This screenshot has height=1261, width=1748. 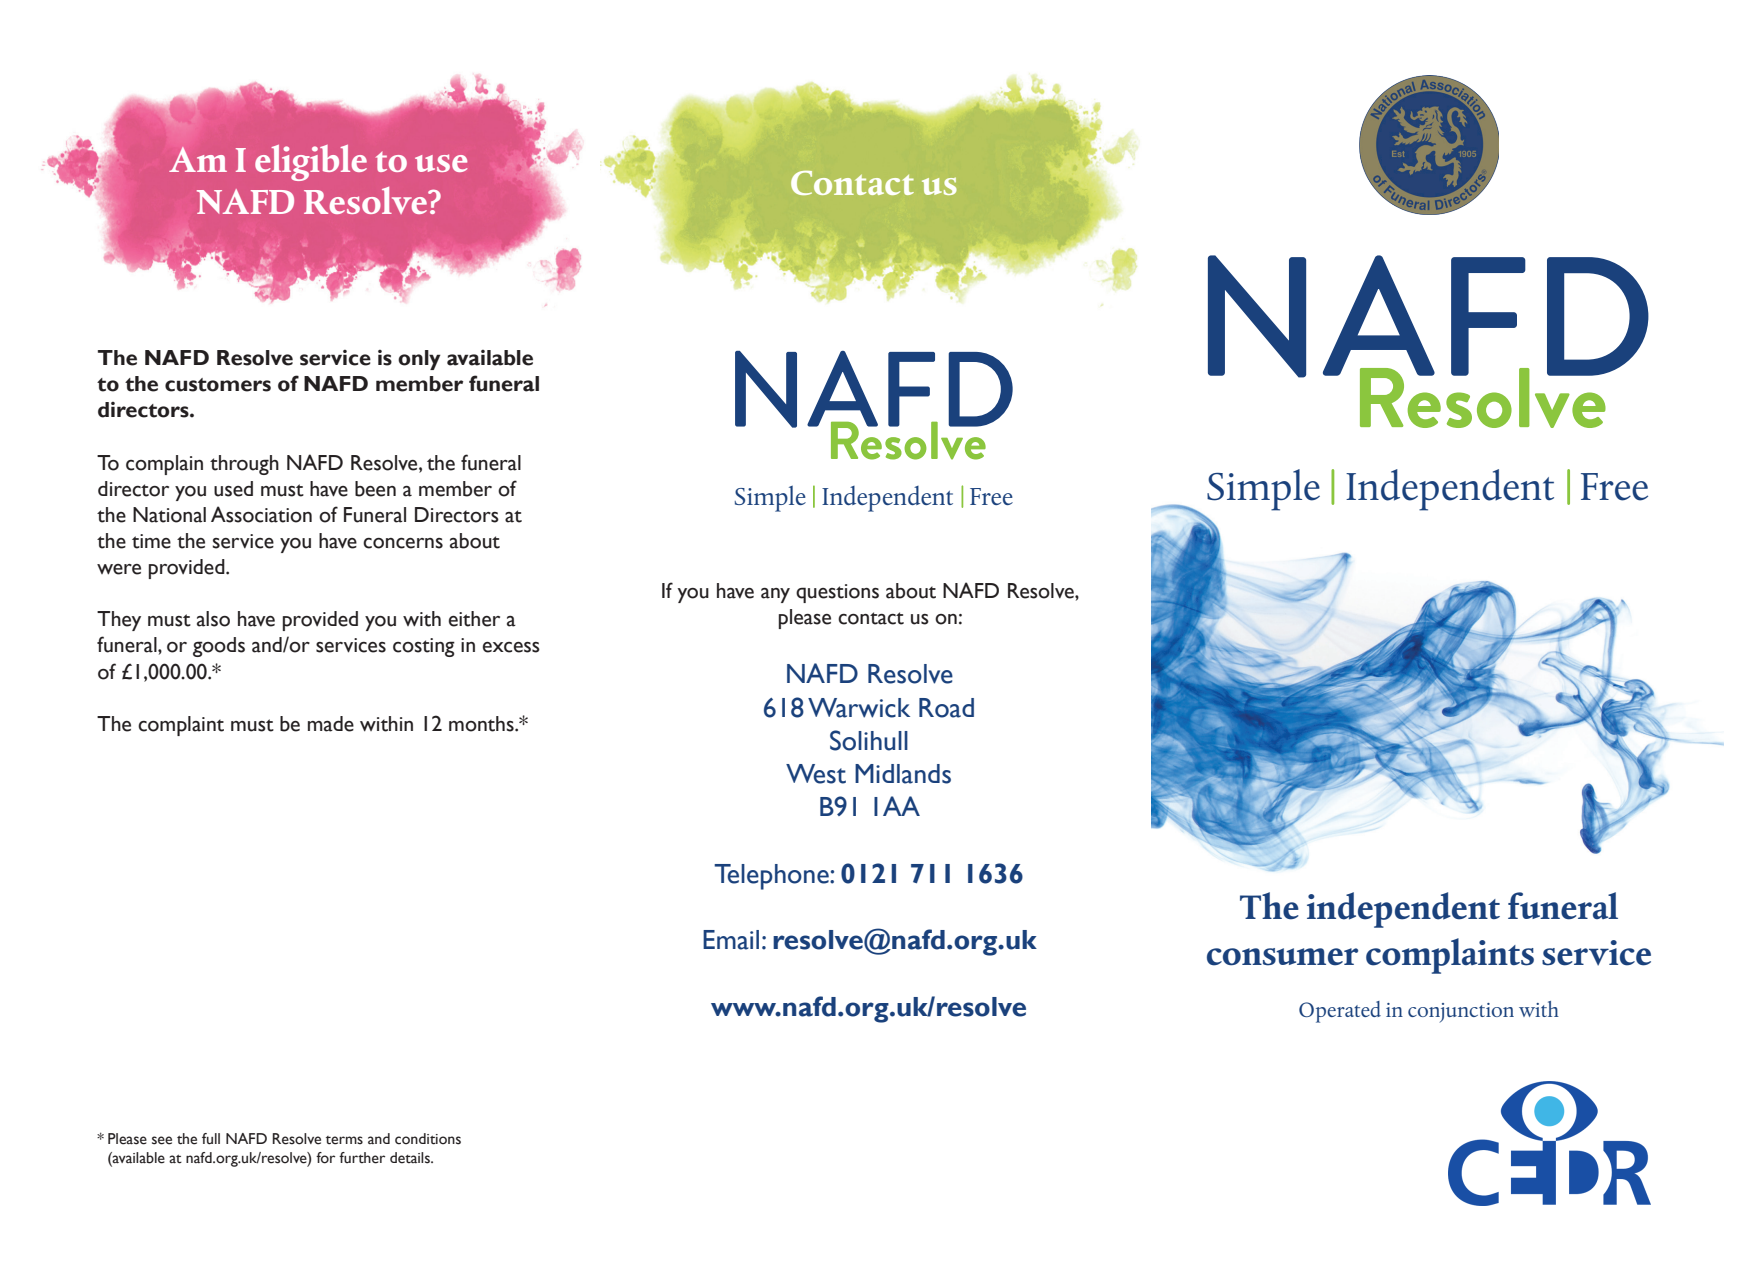 What do you see at coordinates (419, 360) in the screenshot?
I see `only` at bounding box center [419, 360].
